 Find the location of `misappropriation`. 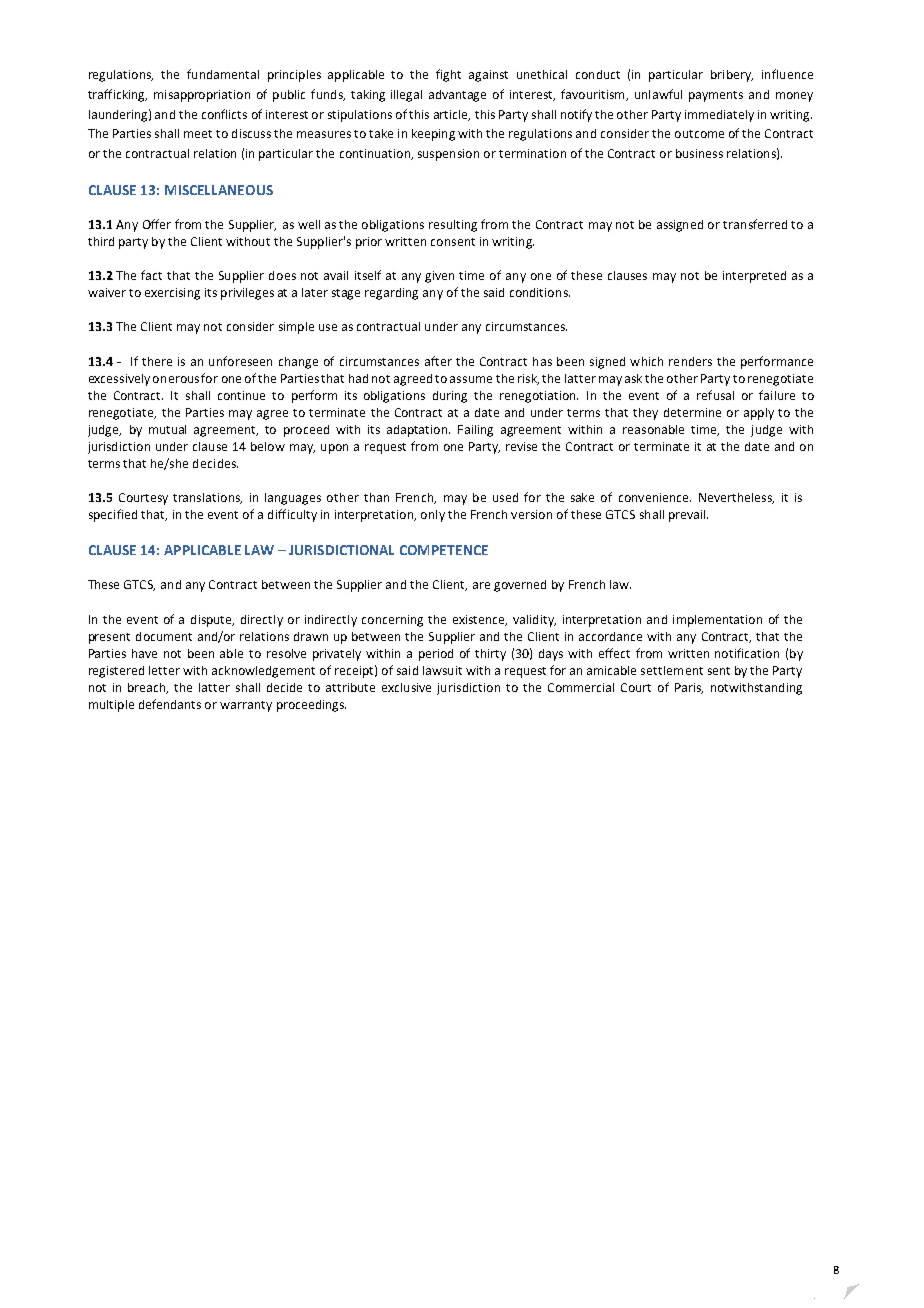

misappropriation is located at coordinates (202, 96).
